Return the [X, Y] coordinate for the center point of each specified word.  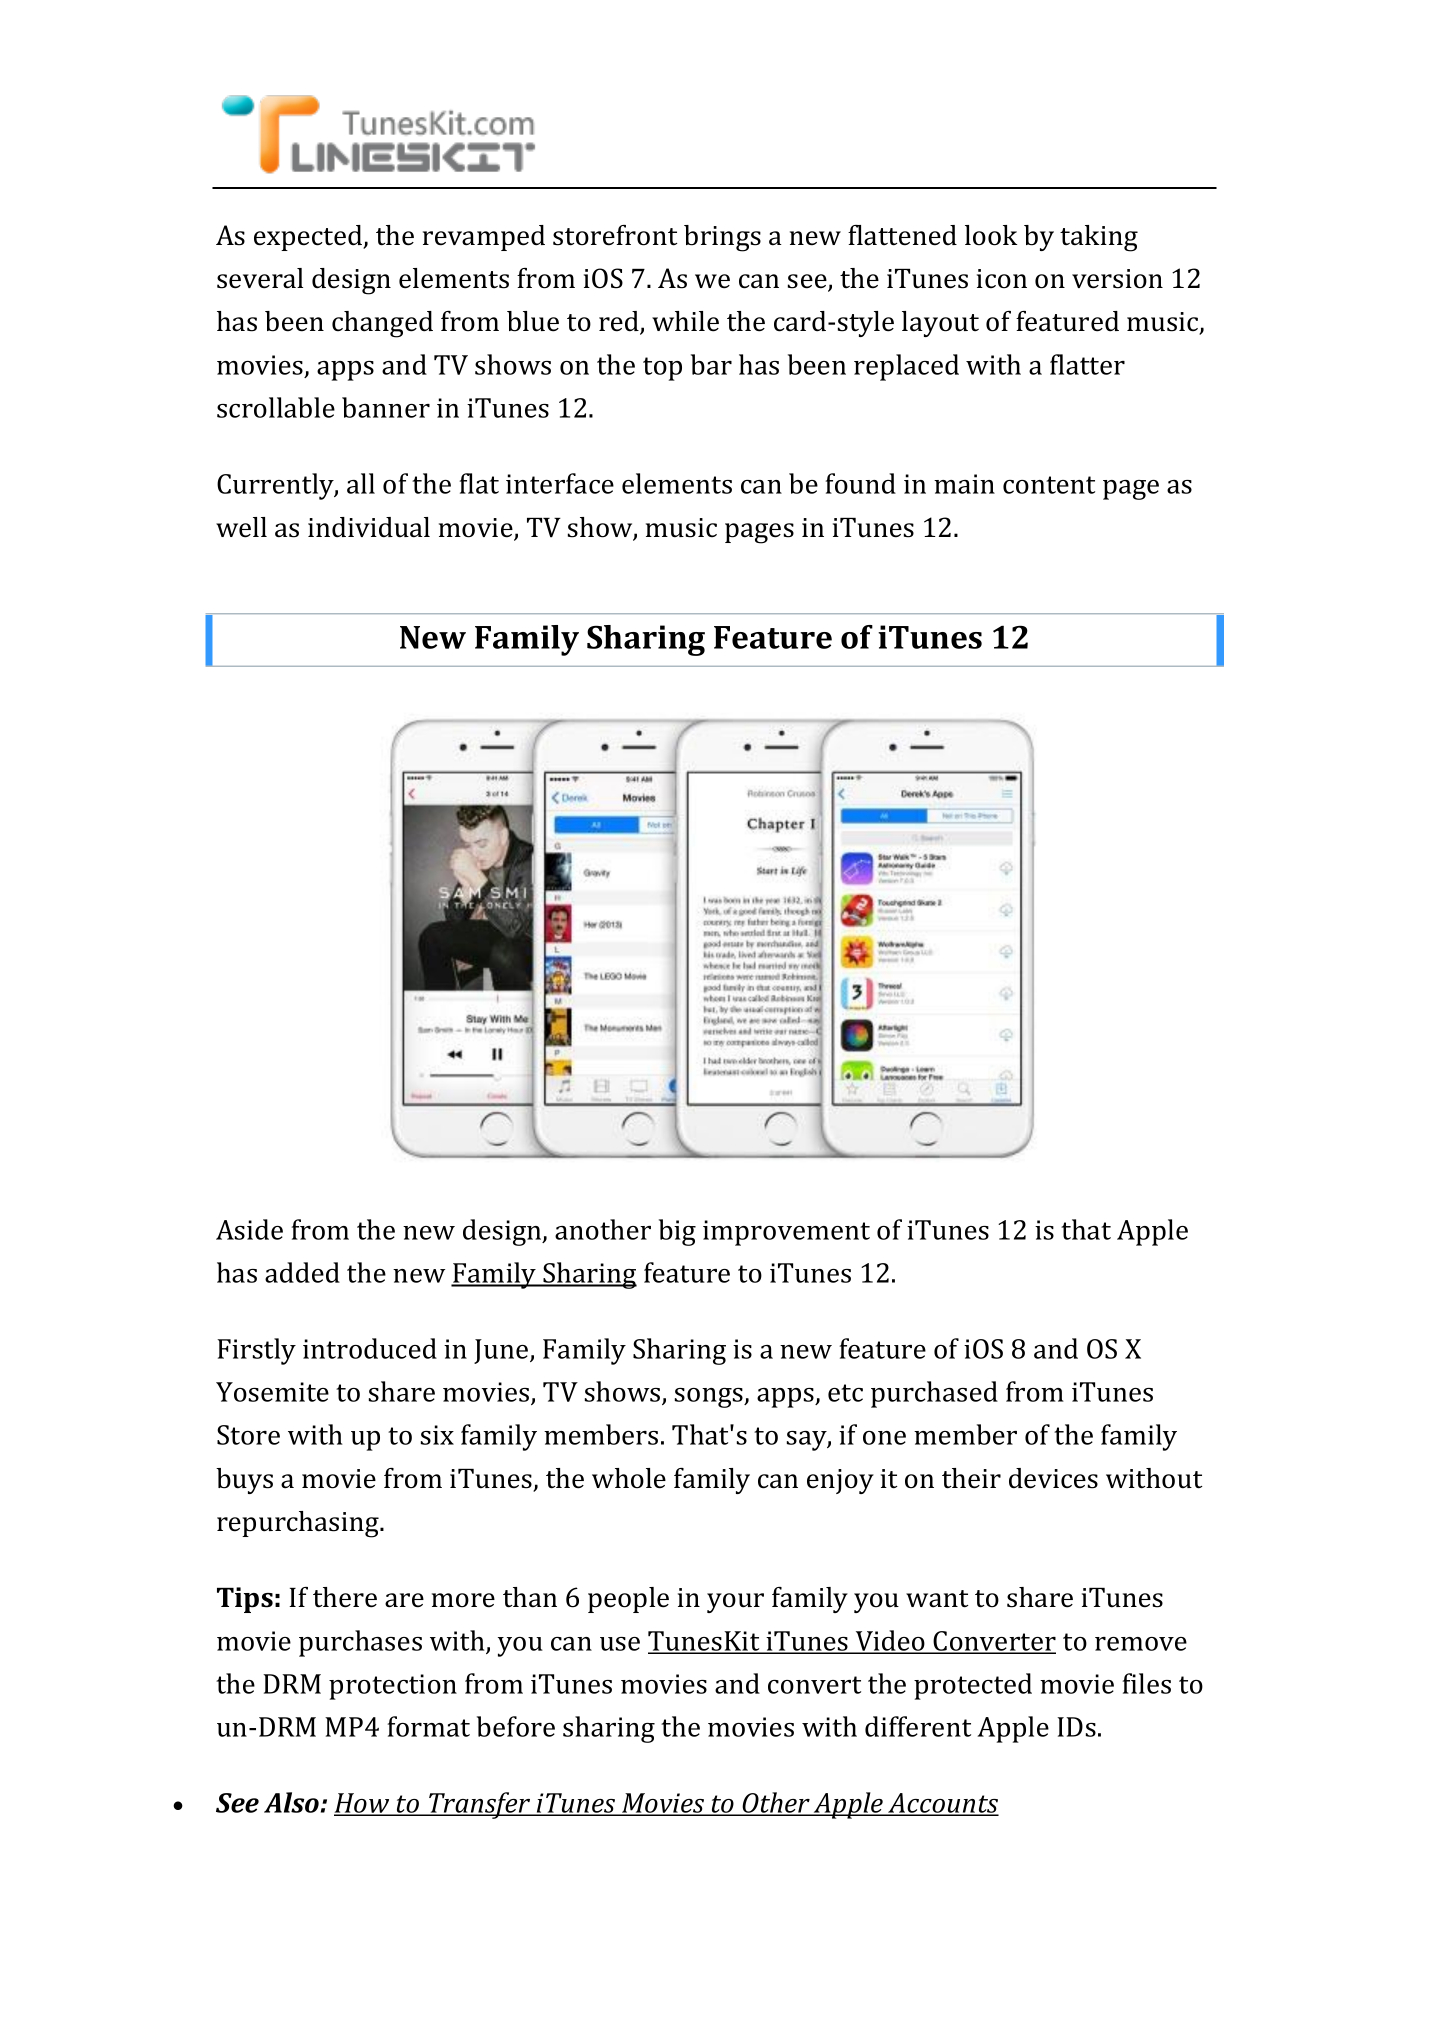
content [1049, 485]
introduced [370, 1348]
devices [1053, 1478]
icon [1002, 279]
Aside [249, 1229]
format [429, 1726]
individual [369, 527]
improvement [786, 1233]
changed [382, 324]
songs [710, 1398]
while [685, 321]
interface [560, 483]
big [677, 1232]
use [620, 1644]
